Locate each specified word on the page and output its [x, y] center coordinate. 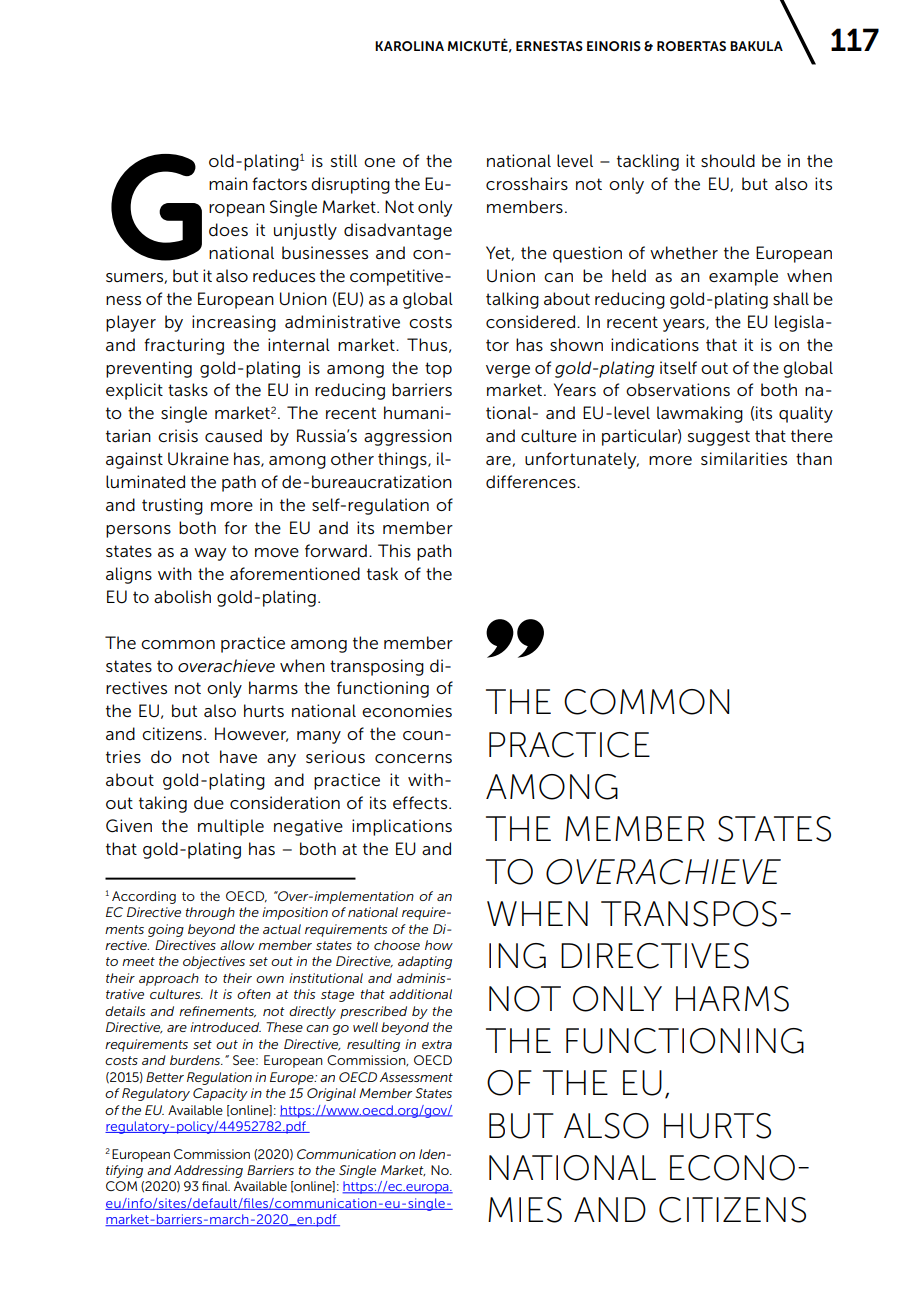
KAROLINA [409, 46]
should [728, 161]
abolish [182, 597]
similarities [744, 458]
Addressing [208, 1171]
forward [336, 551]
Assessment [416, 1077]
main [228, 183]
